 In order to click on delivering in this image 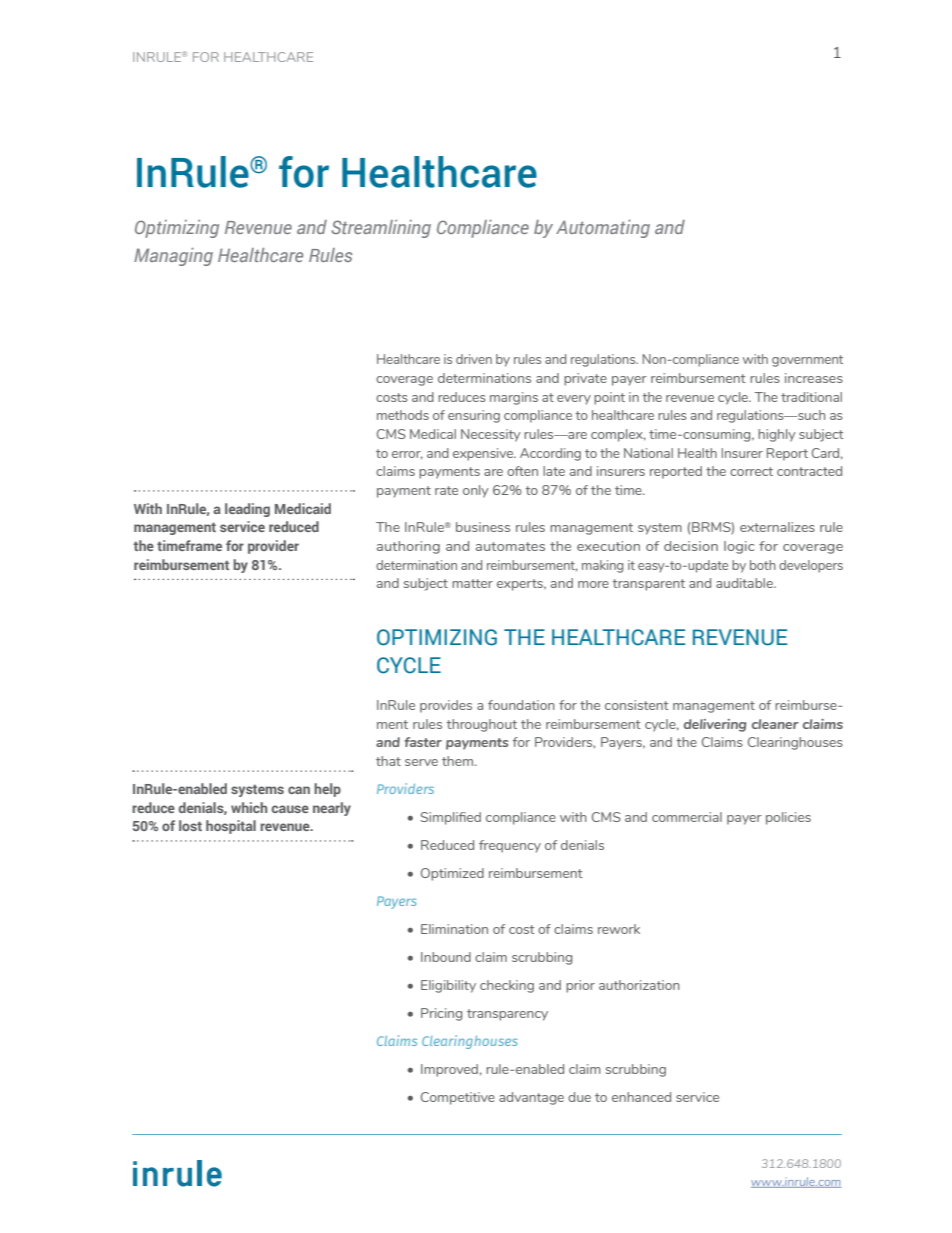, I will do `click(715, 725)`.
